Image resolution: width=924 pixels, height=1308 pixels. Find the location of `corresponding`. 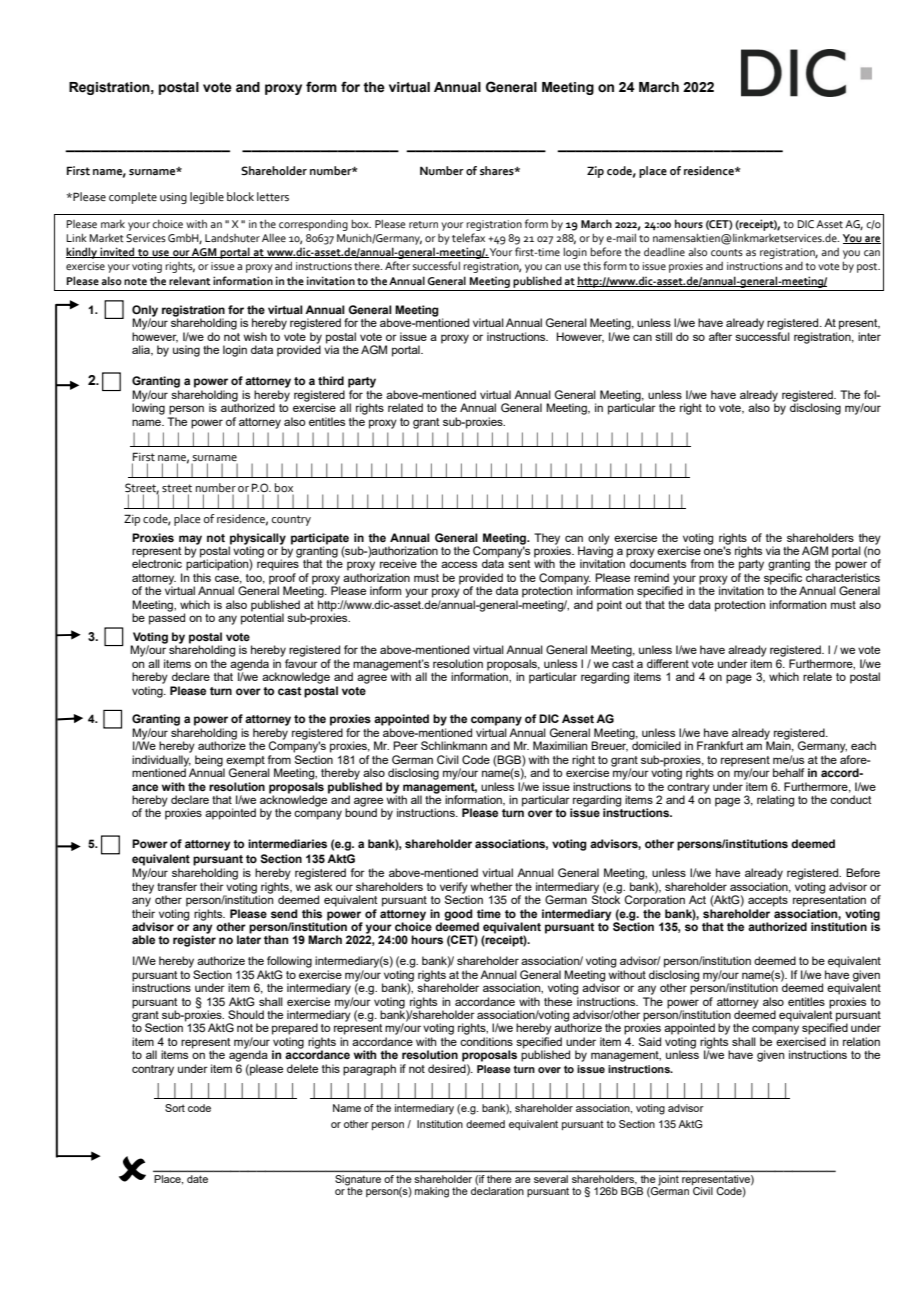

corresponding is located at coordinates (313, 225).
